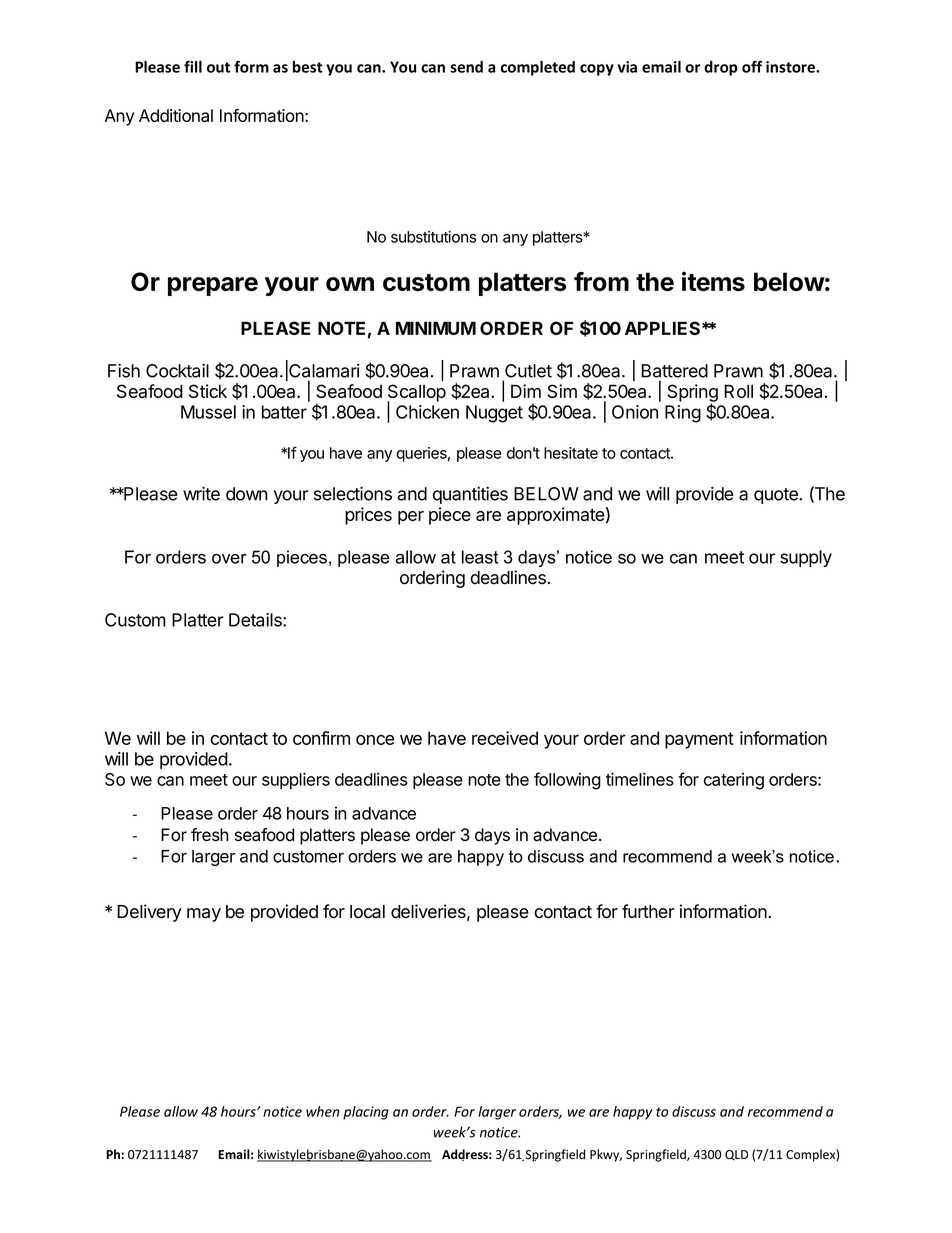 Image resolution: width=952 pixels, height=1233 pixels. I want to click on placing, so click(366, 1113).
